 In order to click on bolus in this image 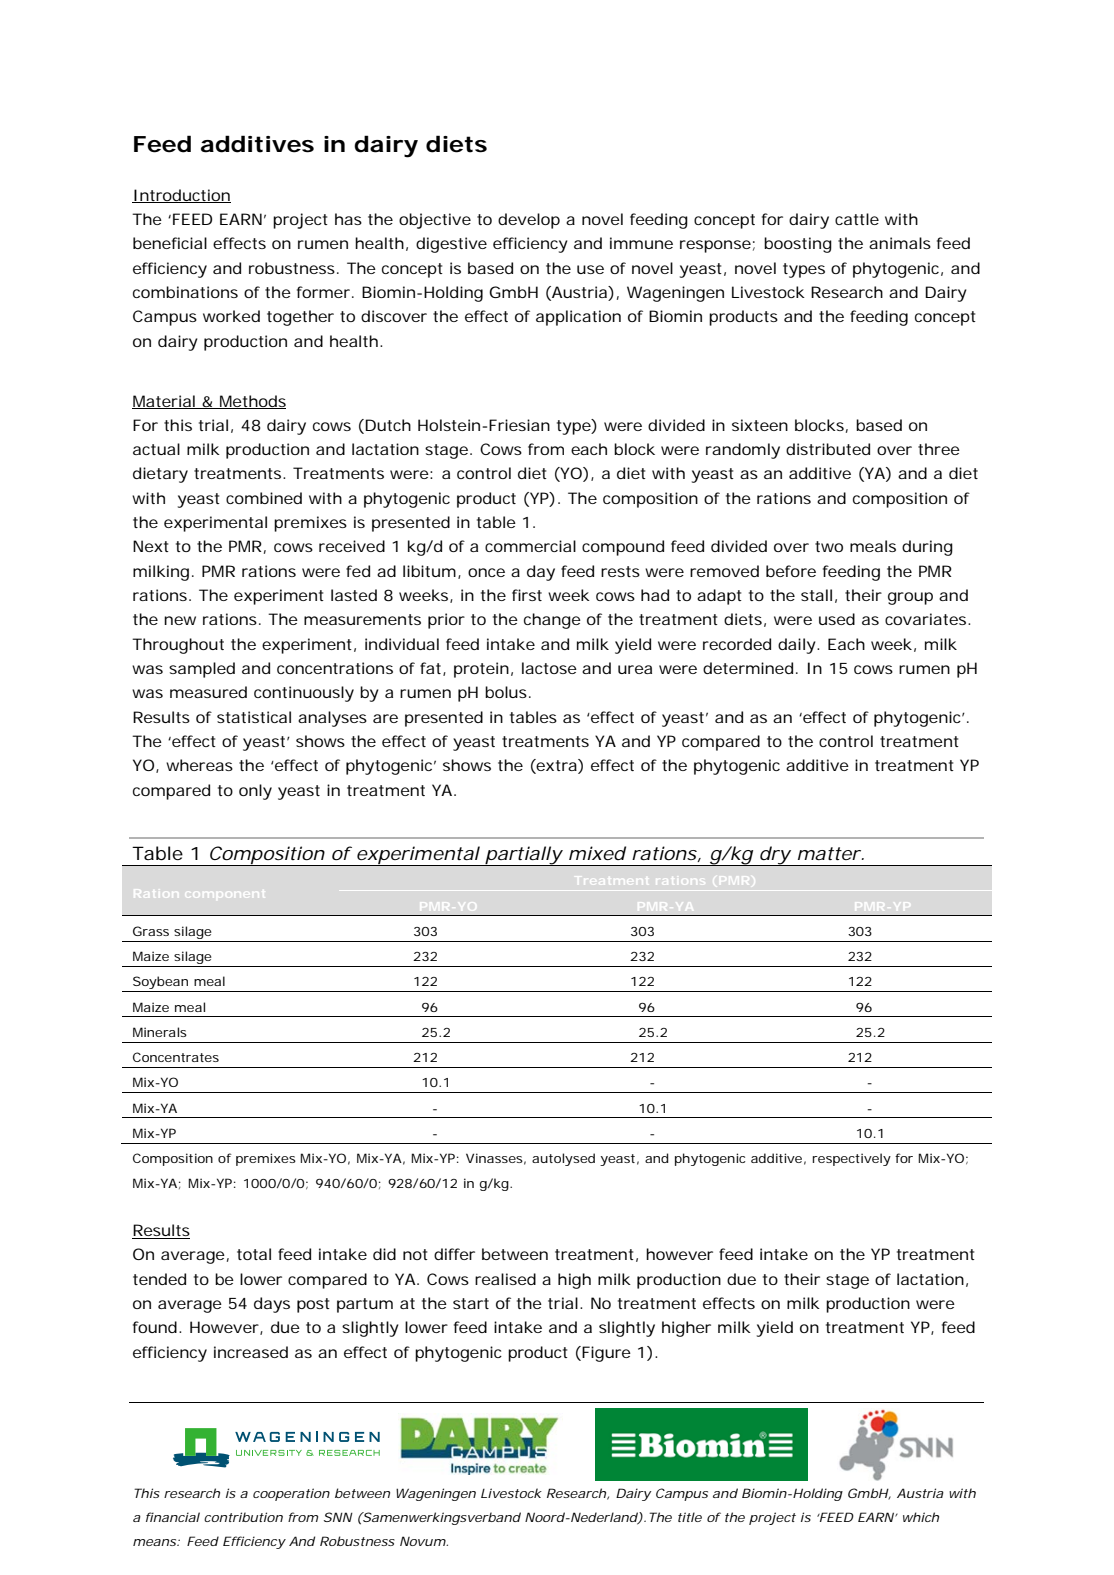, I will do `click(506, 692)`.
